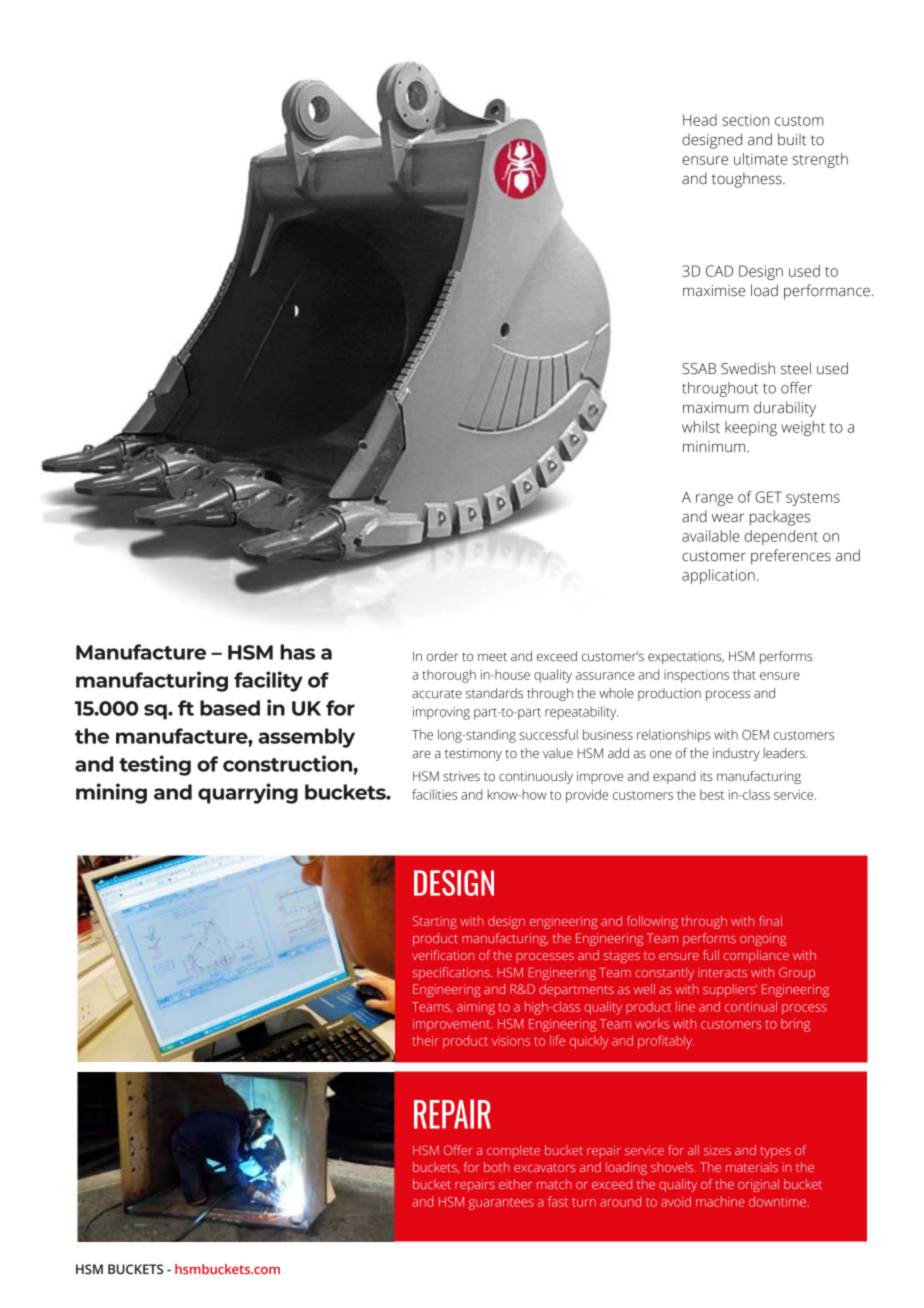 This screenshot has height=1308, width=924. Describe the element at coordinates (230, 708) in the screenshot. I see `based` at that location.
